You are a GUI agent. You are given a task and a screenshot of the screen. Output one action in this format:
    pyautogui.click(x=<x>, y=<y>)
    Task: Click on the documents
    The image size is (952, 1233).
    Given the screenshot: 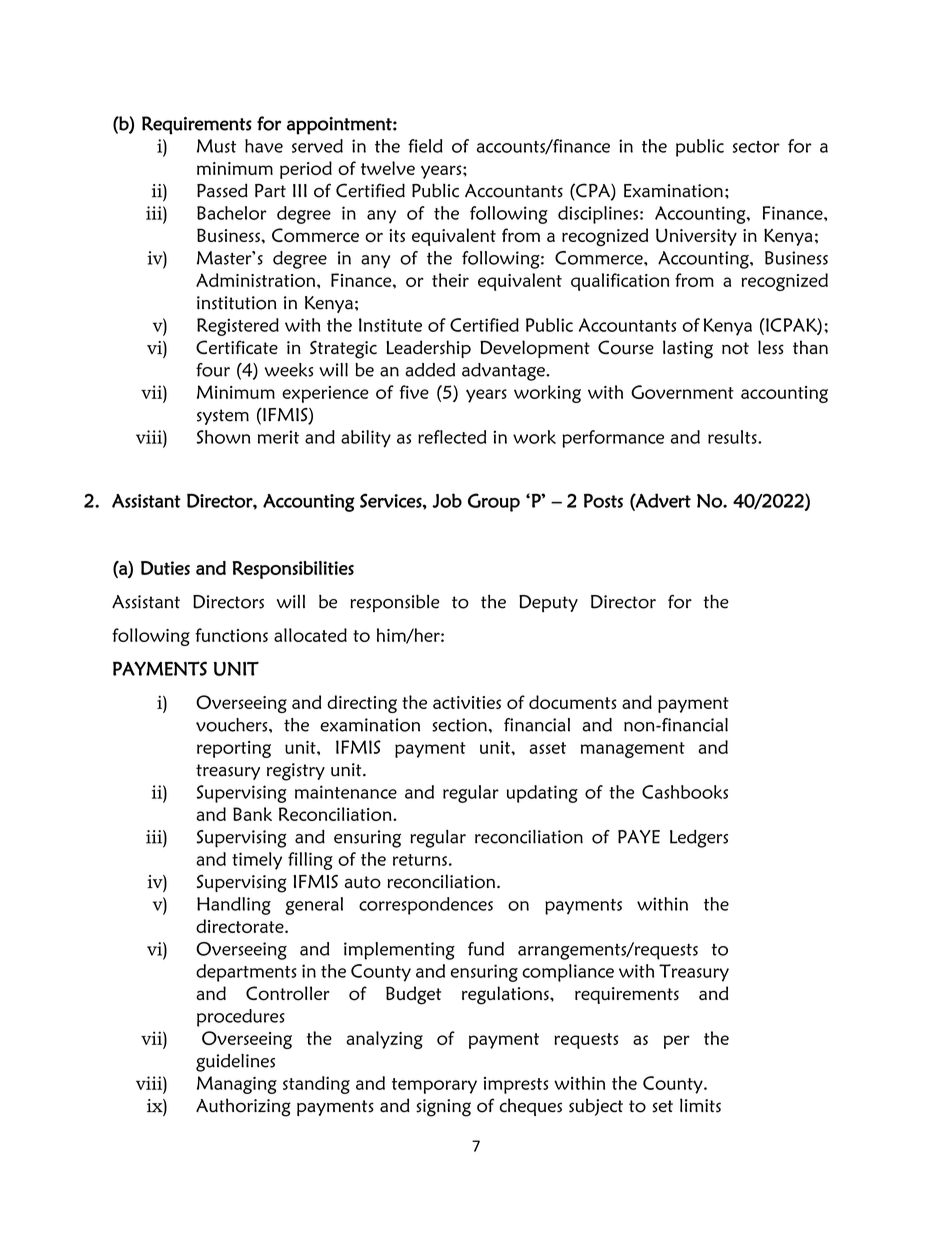 What is the action you would take?
    pyautogui.click(x=573, y=702)
